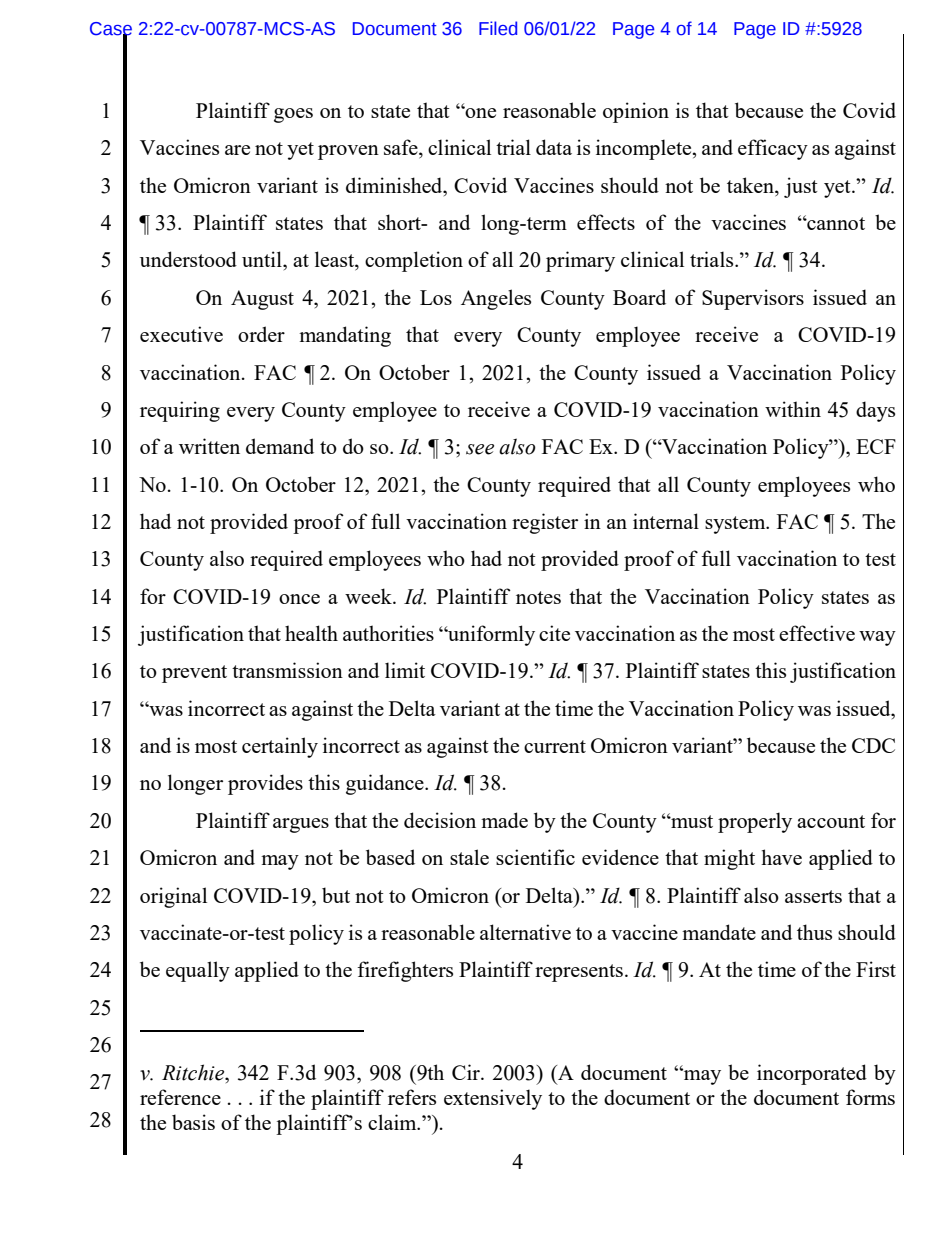 The width and height of the screenshot is (952, 1233). What do you see at coordinates (493, 1099) in the screenshot?
I see `extensively` at bounding box center [493, 1099].
